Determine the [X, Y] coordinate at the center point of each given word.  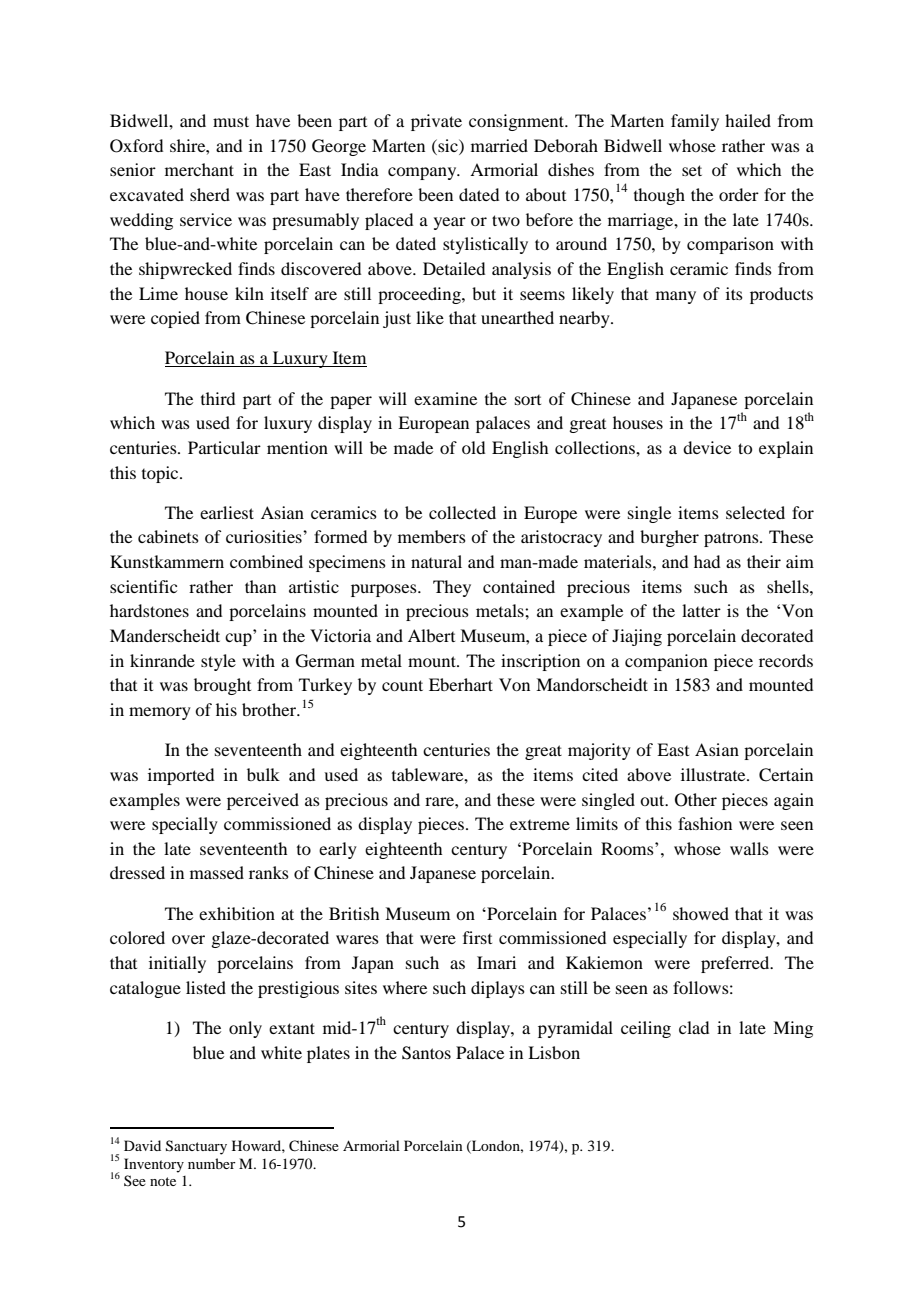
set [692, 170]
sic [448, 145]
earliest [227, 512]
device [707, 447]
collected [462, 512]
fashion [705, 823]
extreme [540, 825]
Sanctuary [196, 1147]
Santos [426, 1053]
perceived [263, 801]
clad [694, 1027]
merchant [199, 169]
